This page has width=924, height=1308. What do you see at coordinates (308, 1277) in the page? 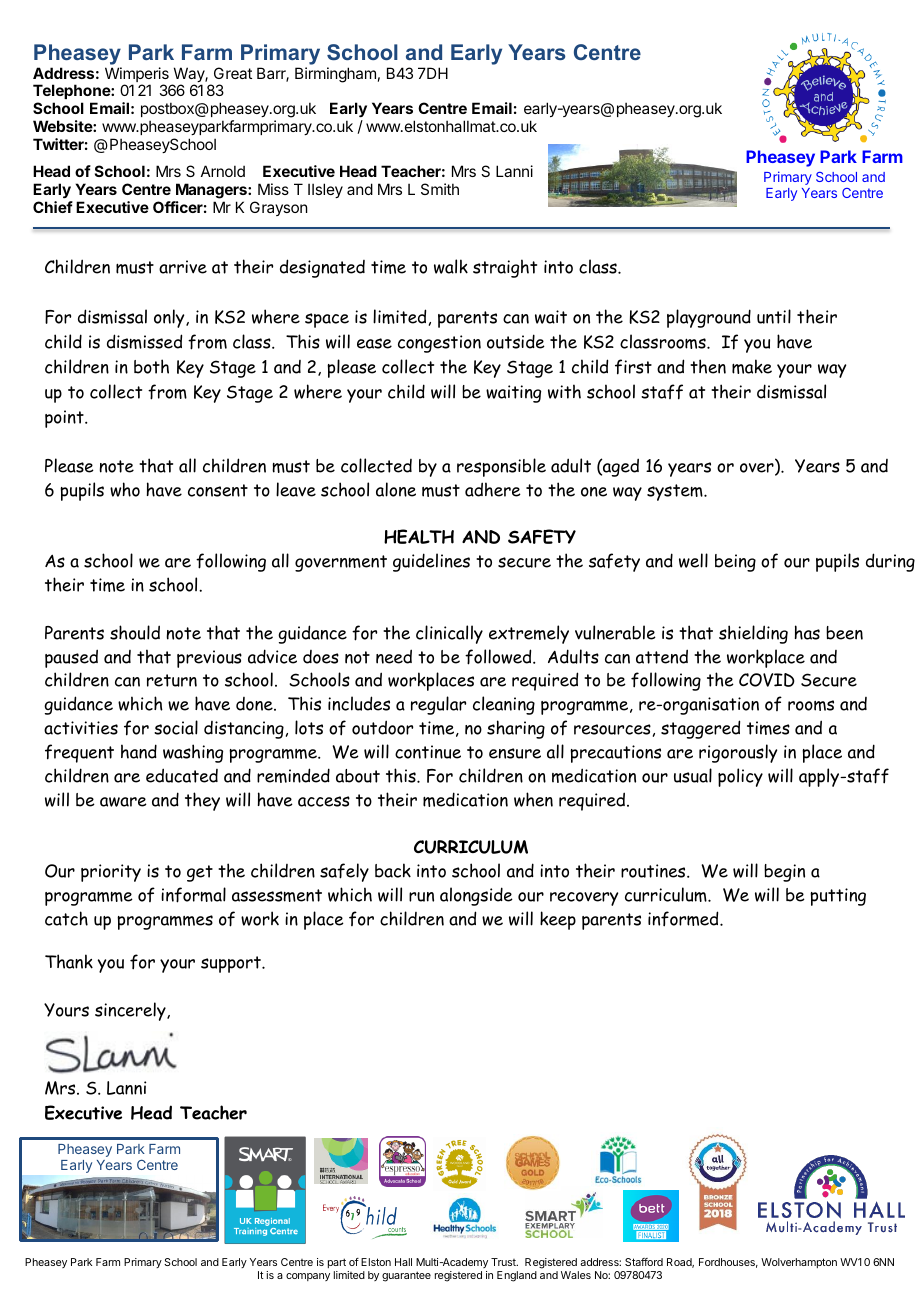
I see `company` at bounding box center [308, 1277].
